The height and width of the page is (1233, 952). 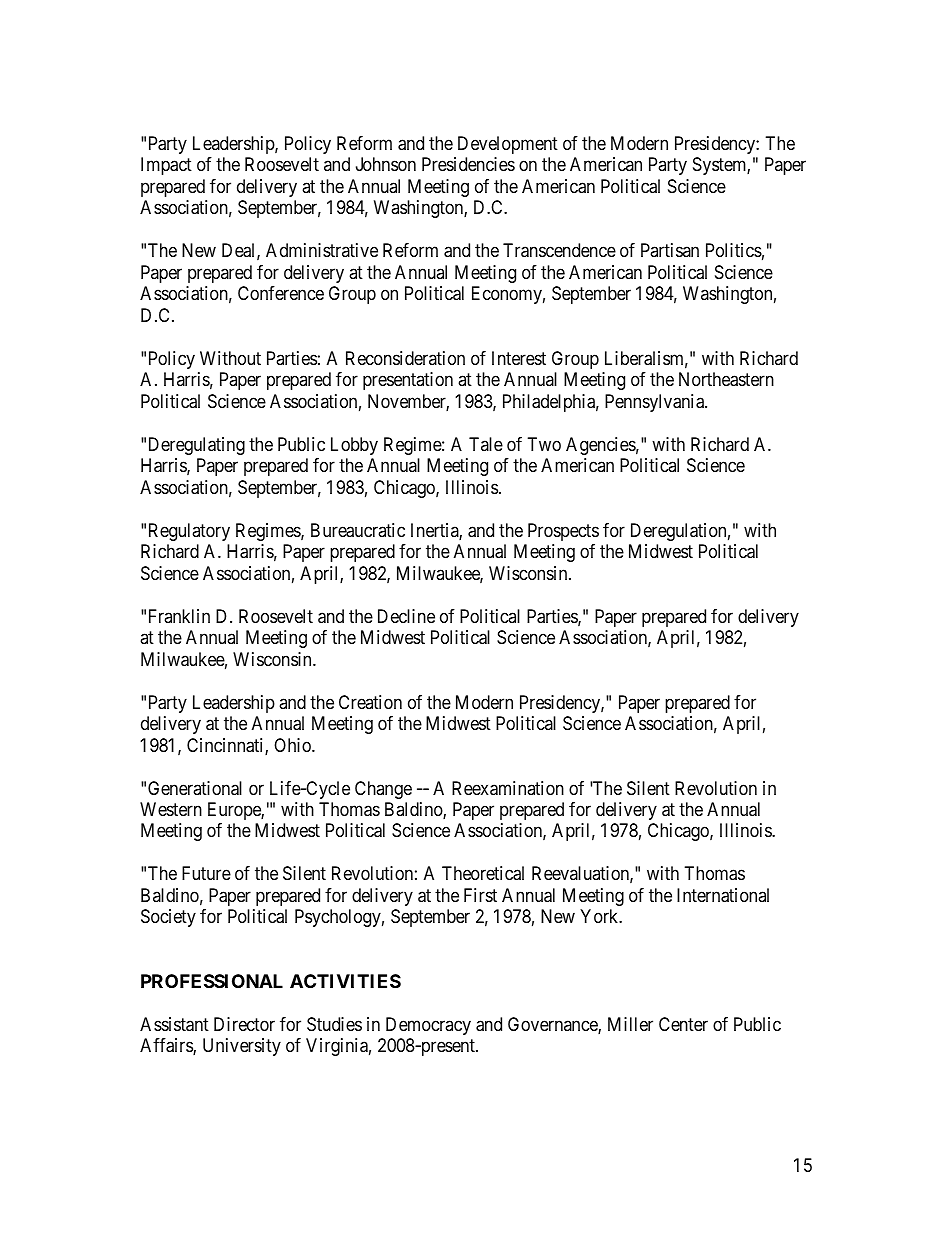 I want to click on Impact, so click(x=166, y=166).
